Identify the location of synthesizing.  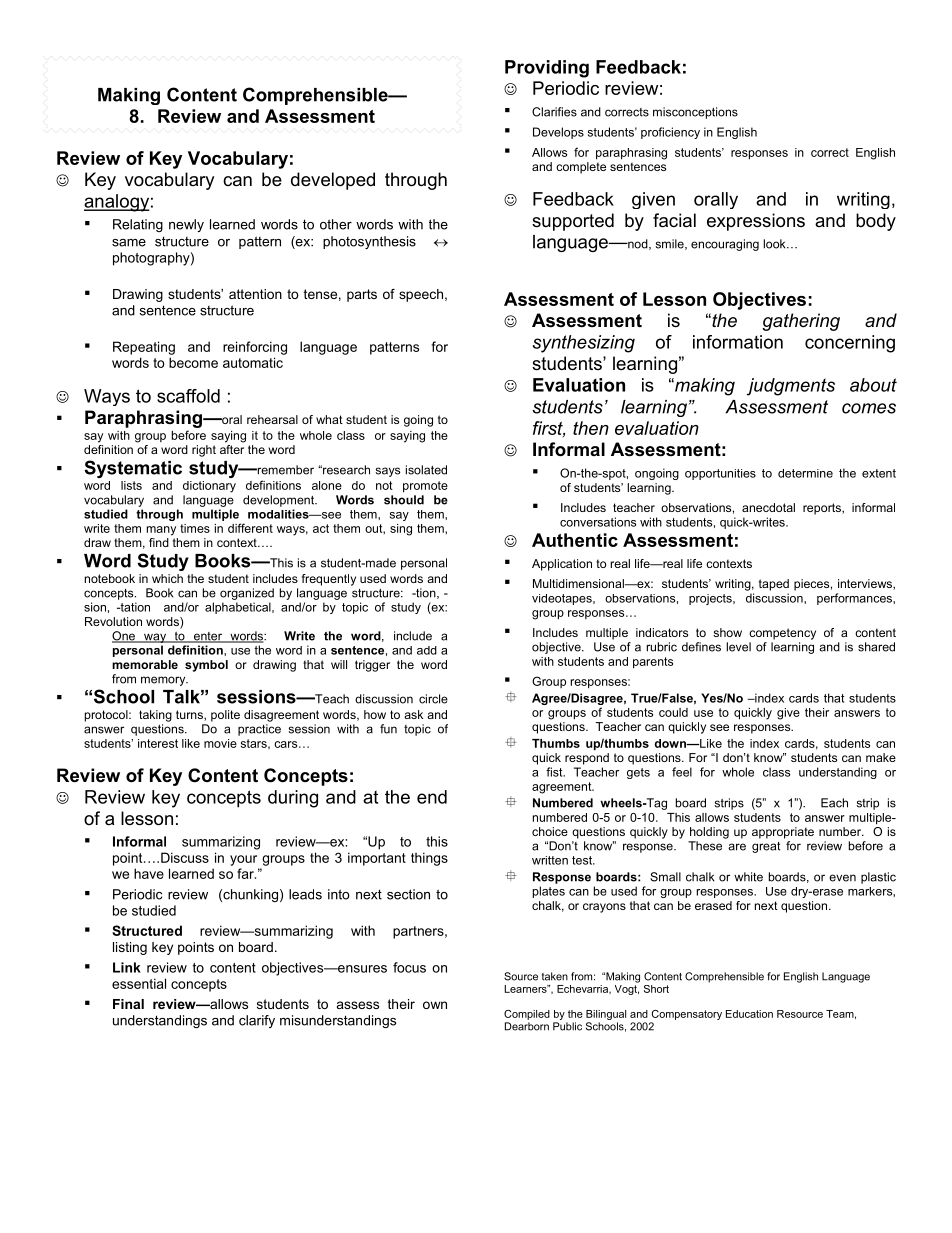
(584, 344).
